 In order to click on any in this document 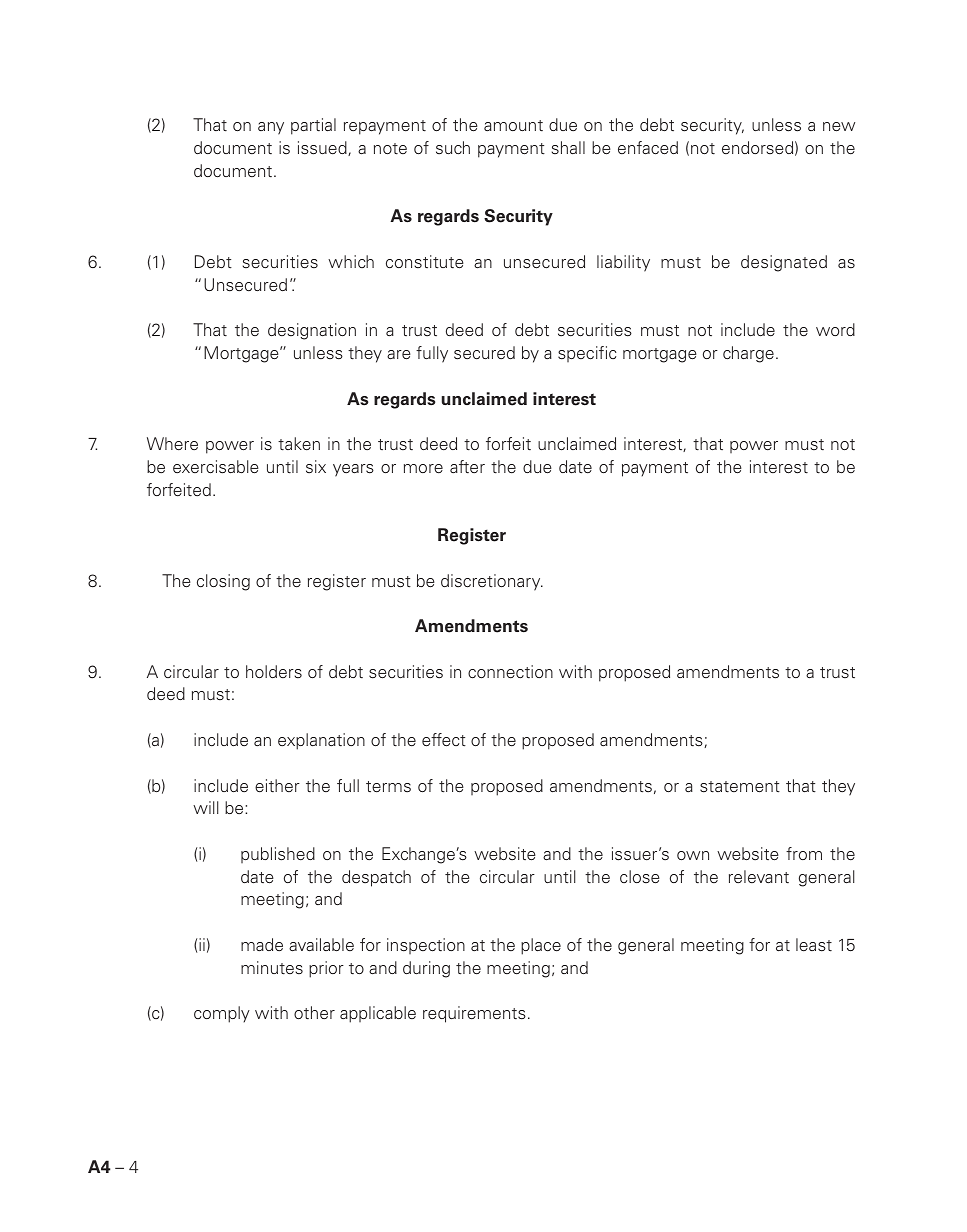, I will do `click(271, 128)`.
